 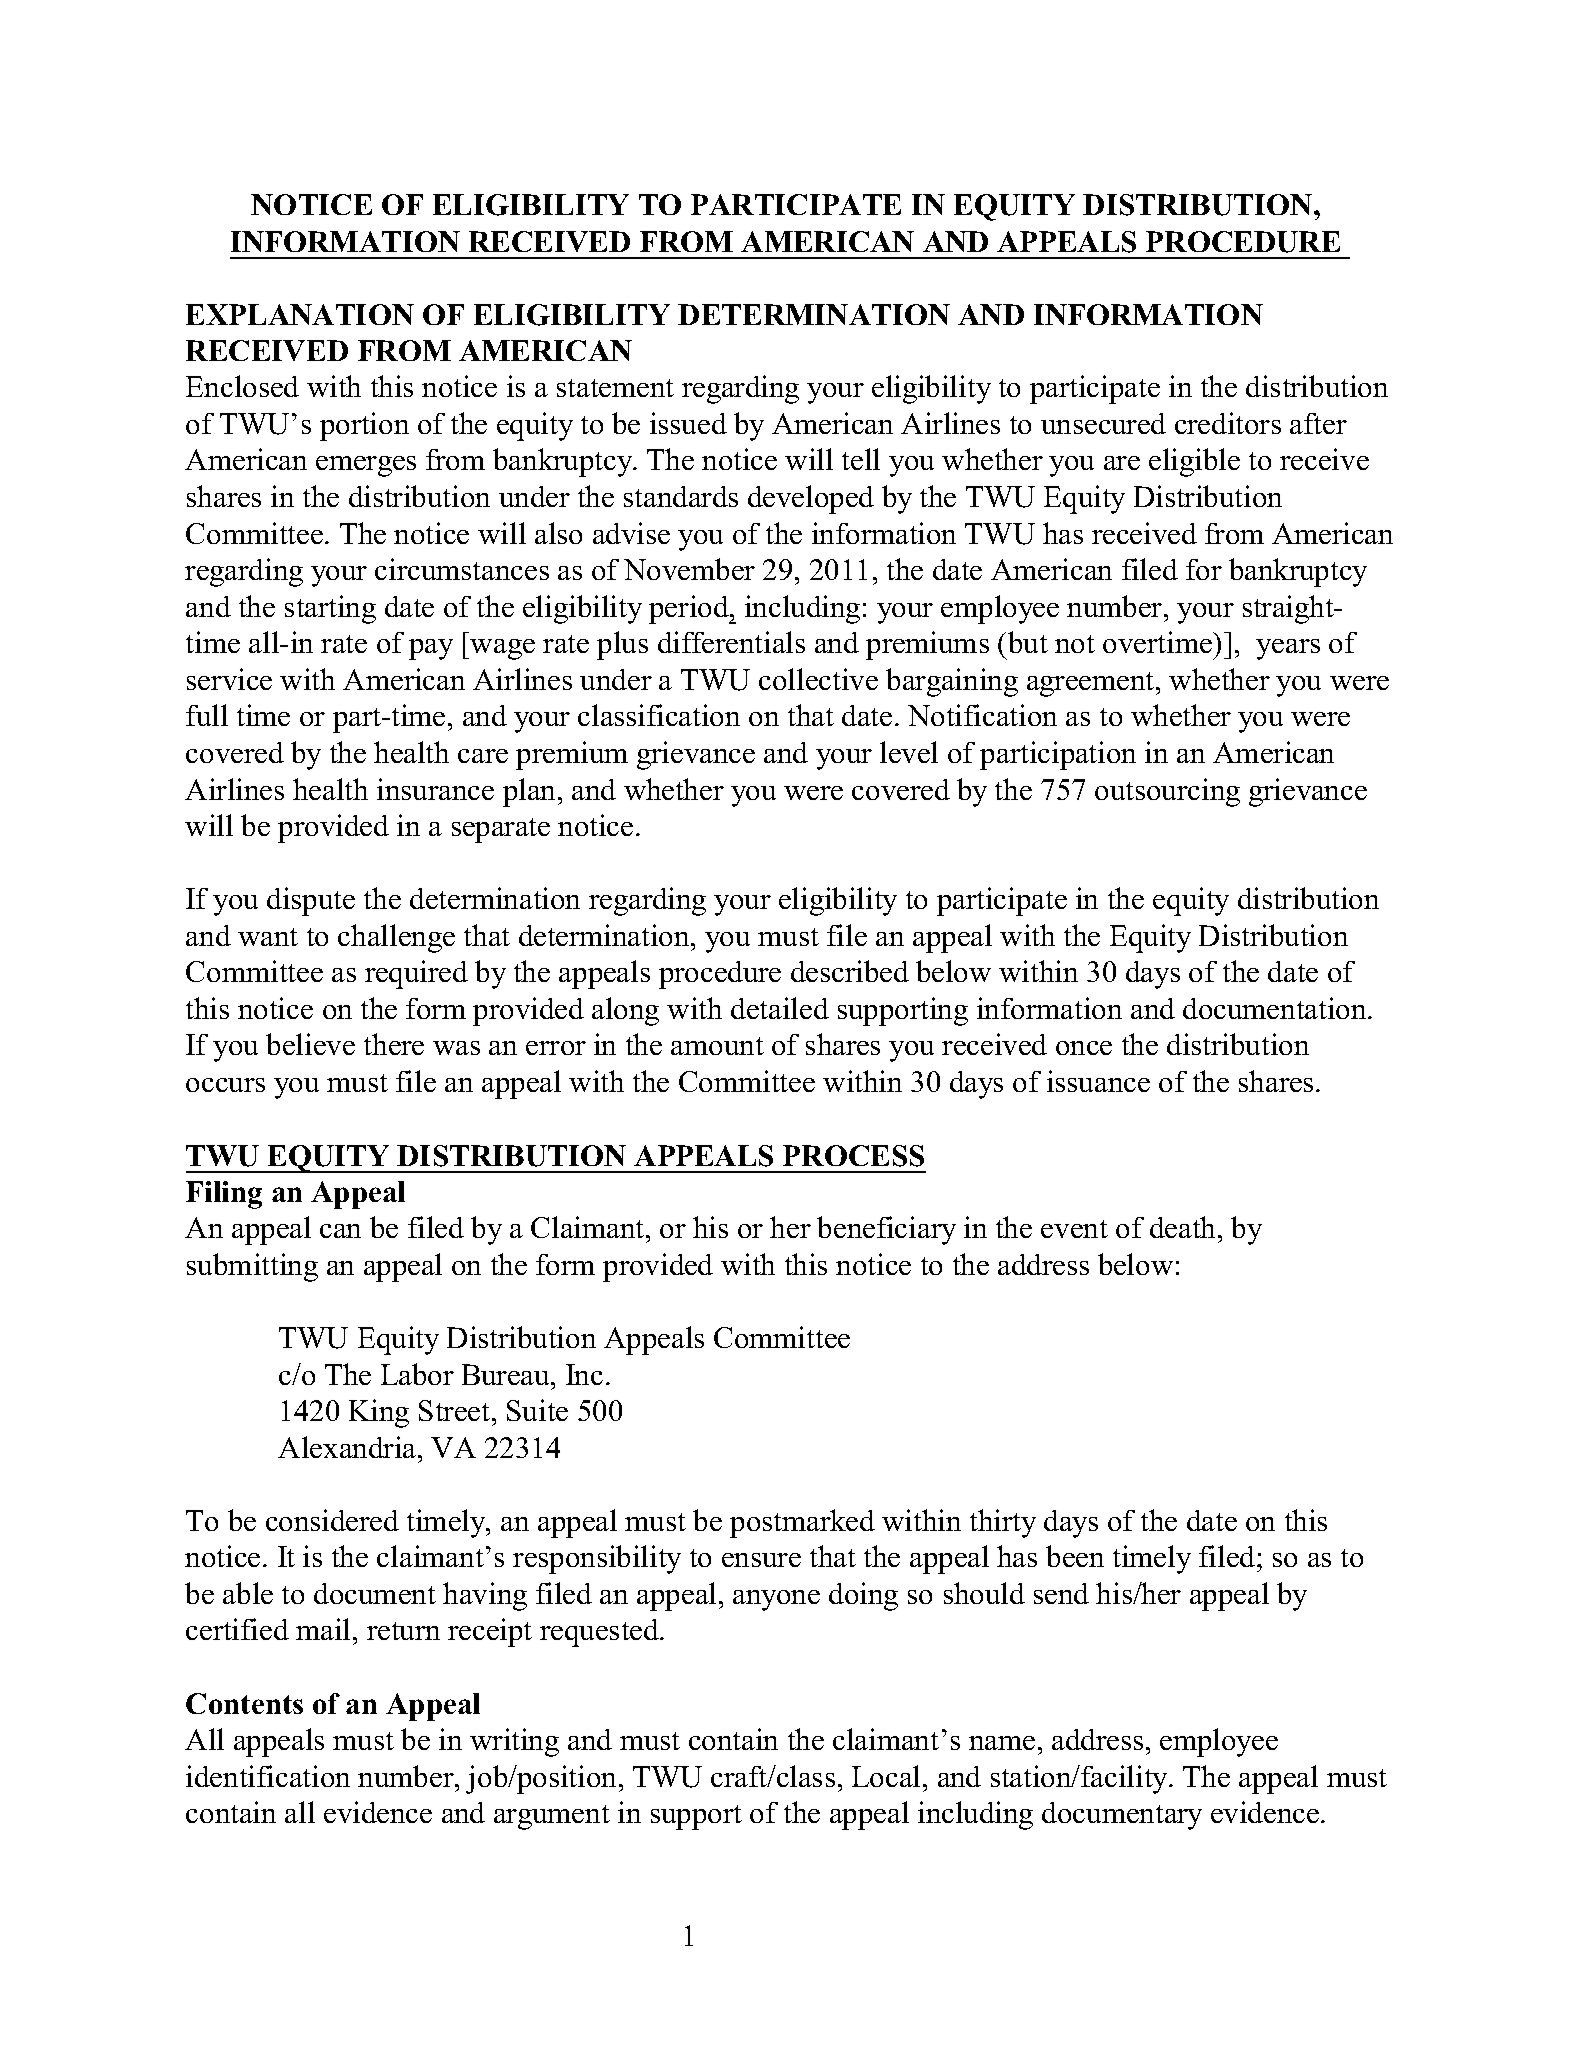 I want to click on identification, so click(x=268, y=1776).
